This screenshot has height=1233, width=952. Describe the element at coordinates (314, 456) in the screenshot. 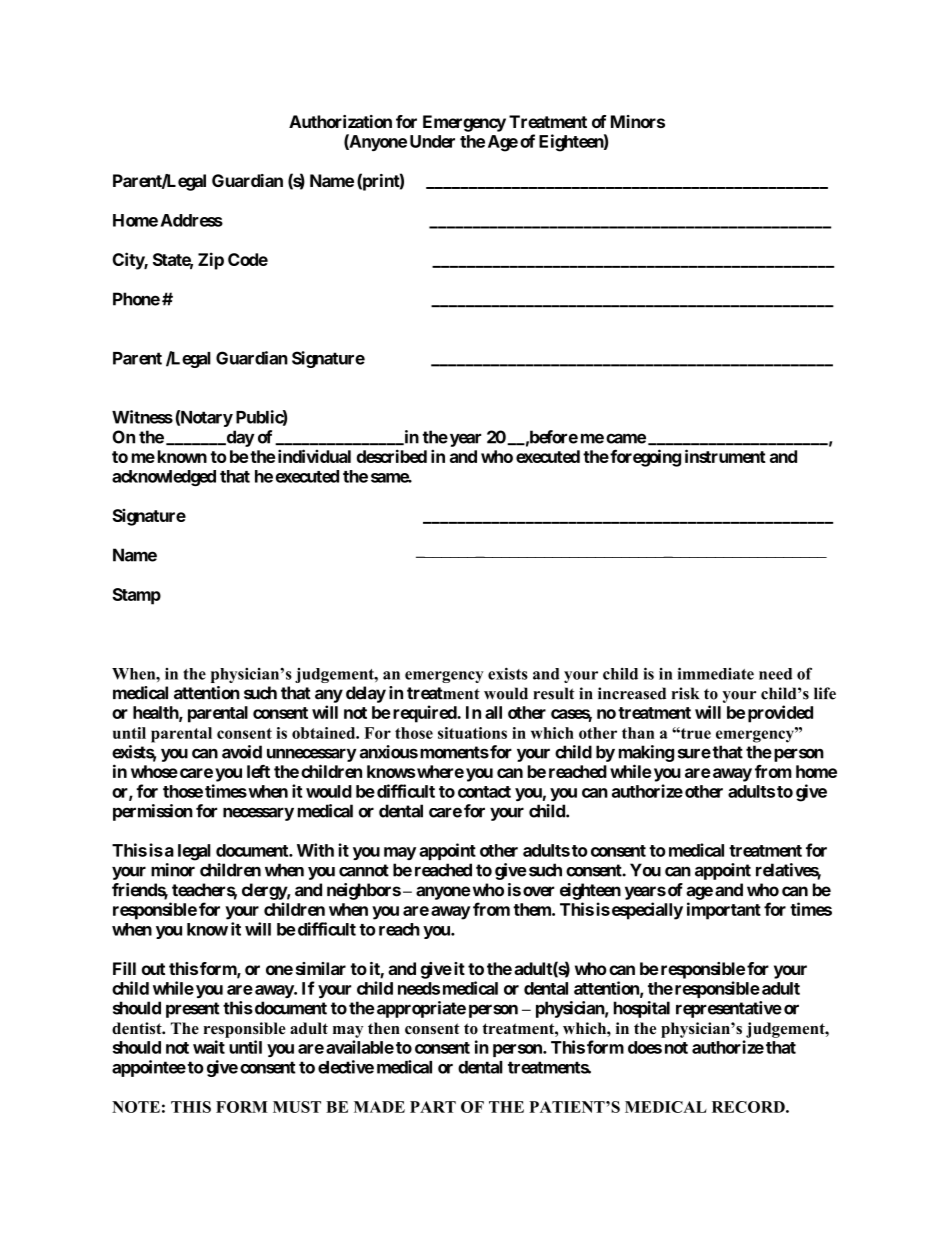

I see `individual` at that location.
